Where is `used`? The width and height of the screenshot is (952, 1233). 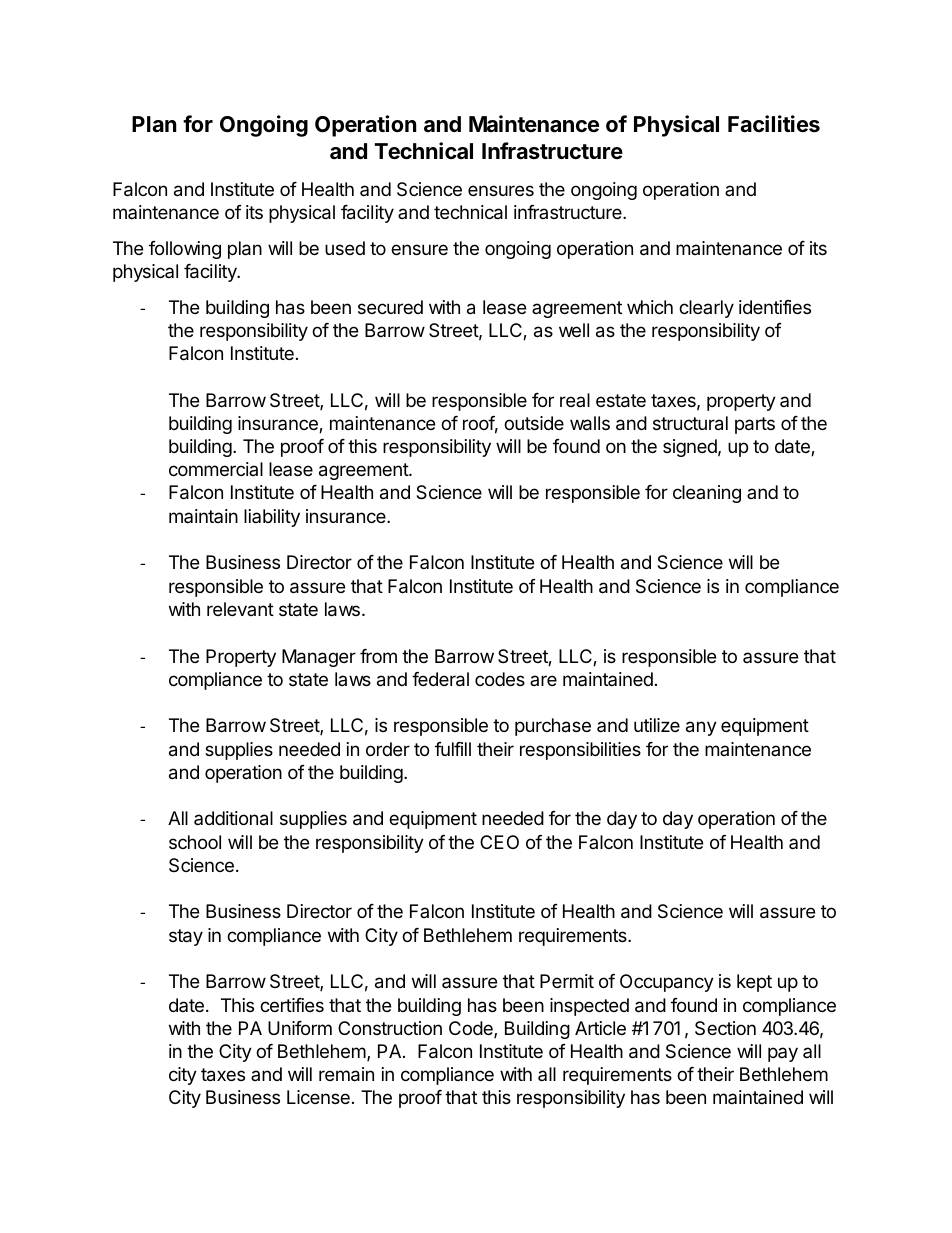
used is located at coordinates (345, 248).
